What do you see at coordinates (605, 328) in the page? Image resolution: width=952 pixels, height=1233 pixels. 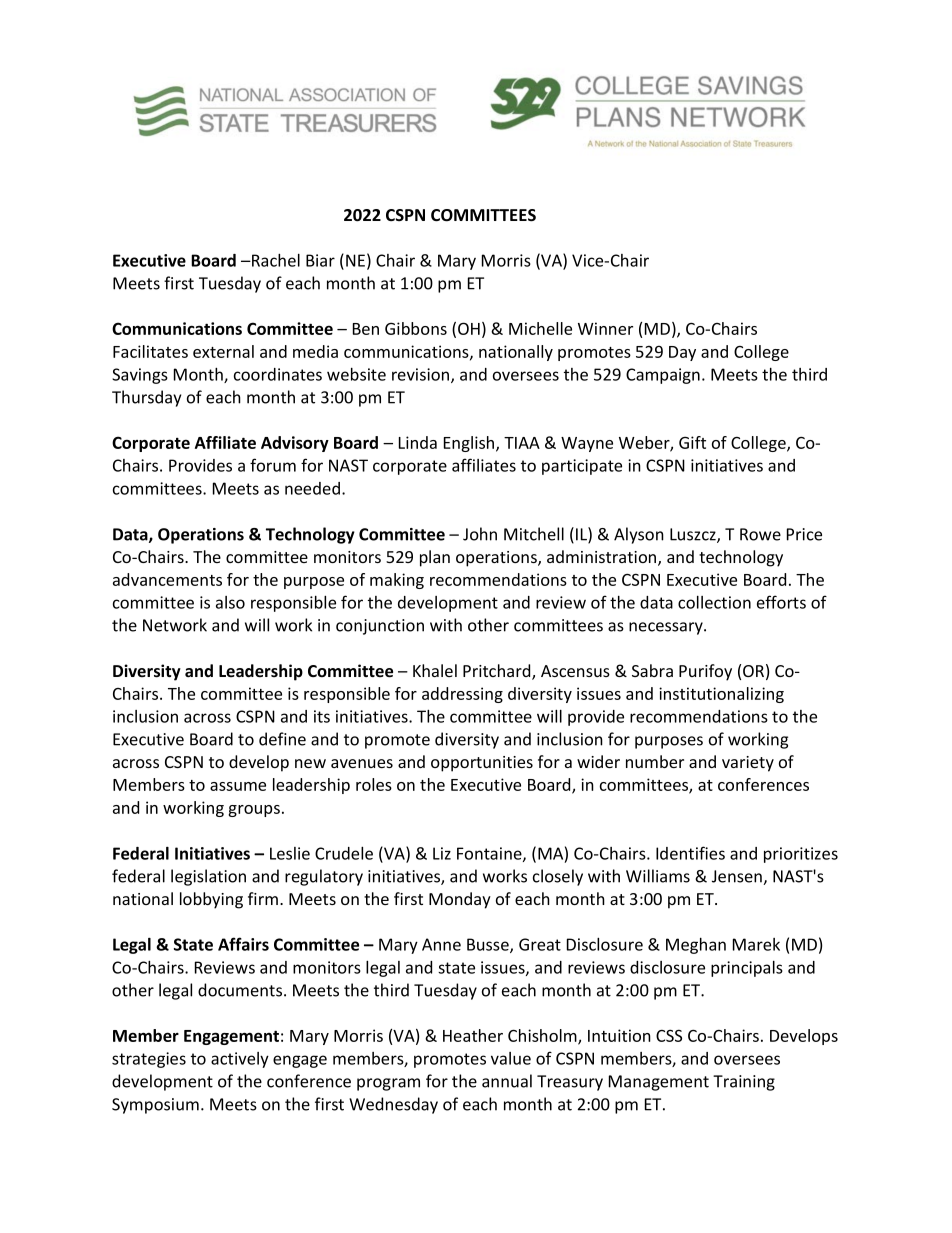 I see `Winner` at bounding box center [605, 328].
